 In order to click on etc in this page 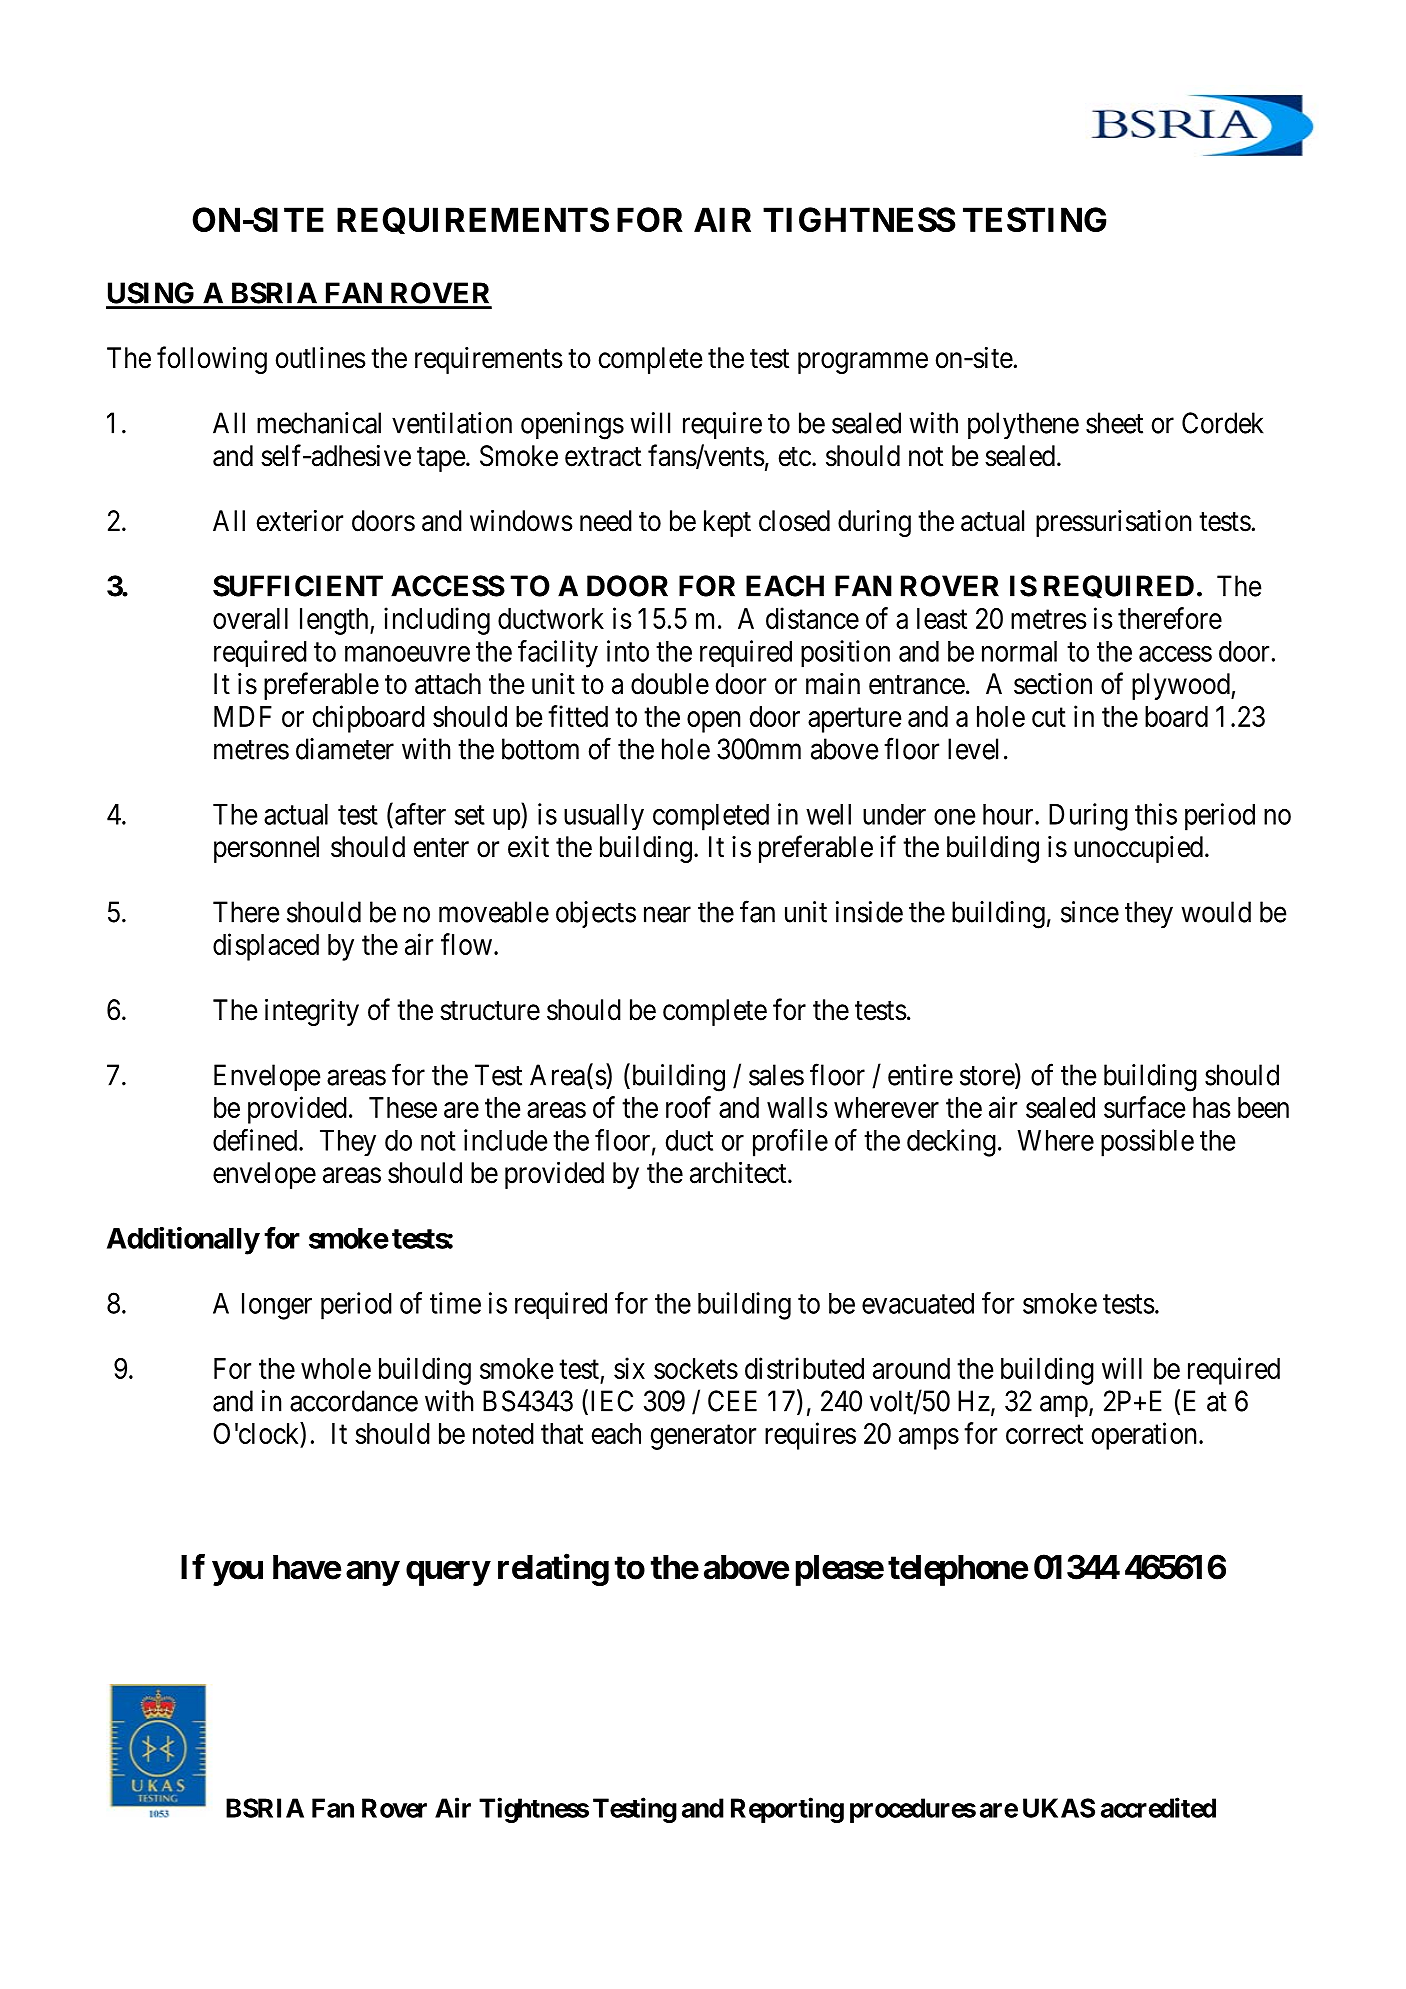, I will do `click(795, 457)`.
